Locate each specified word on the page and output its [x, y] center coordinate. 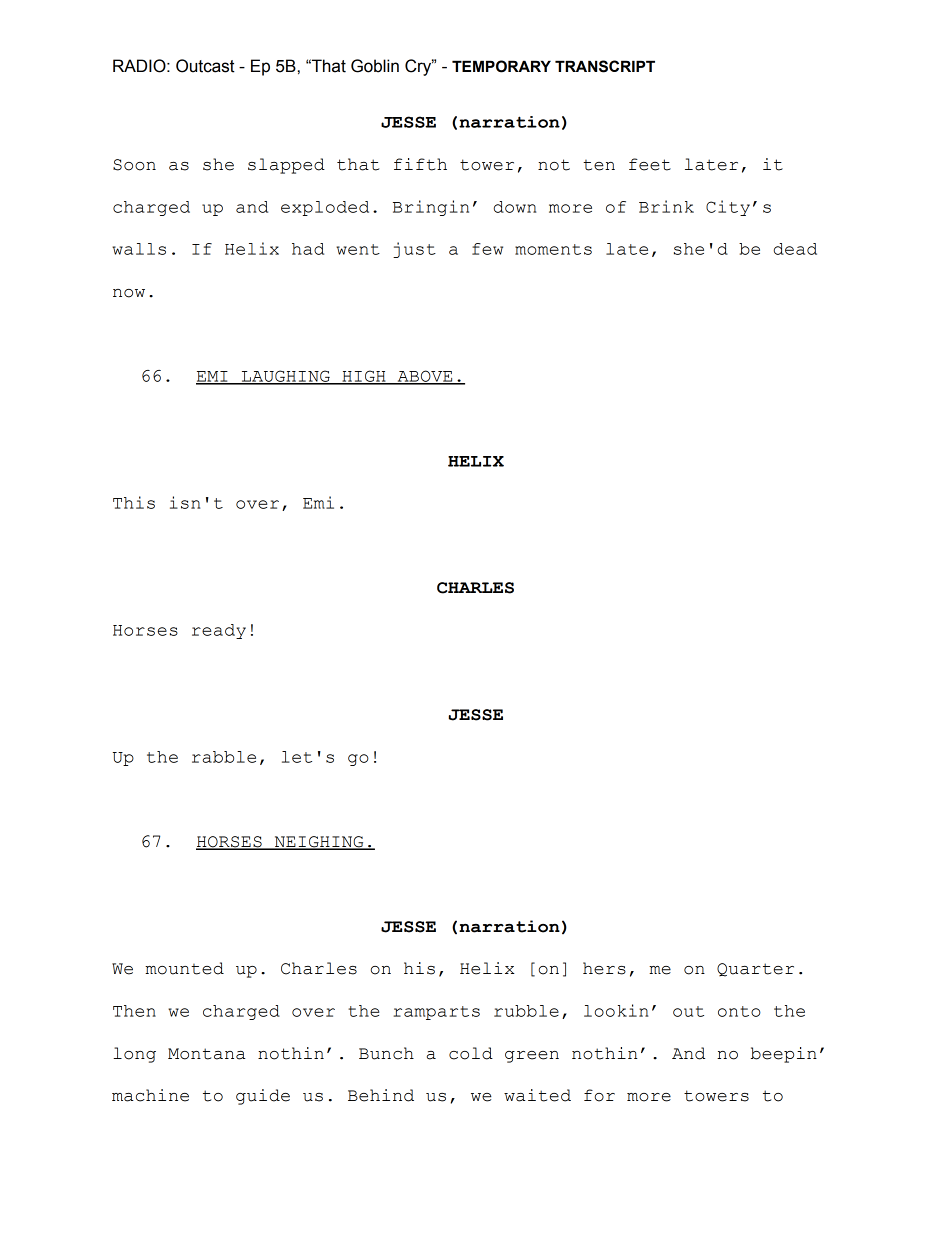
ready [219, 631]
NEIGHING [319, 843]
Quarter [755, 970]
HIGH [364, 377]
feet [650, 164]
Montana [207, 1054]
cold [471, 1053]
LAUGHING [286, 377]
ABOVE [425, 377]
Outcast [205, 66]
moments [553, 249]
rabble [224, 757]
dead [795, 249]
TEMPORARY [501, 66]
